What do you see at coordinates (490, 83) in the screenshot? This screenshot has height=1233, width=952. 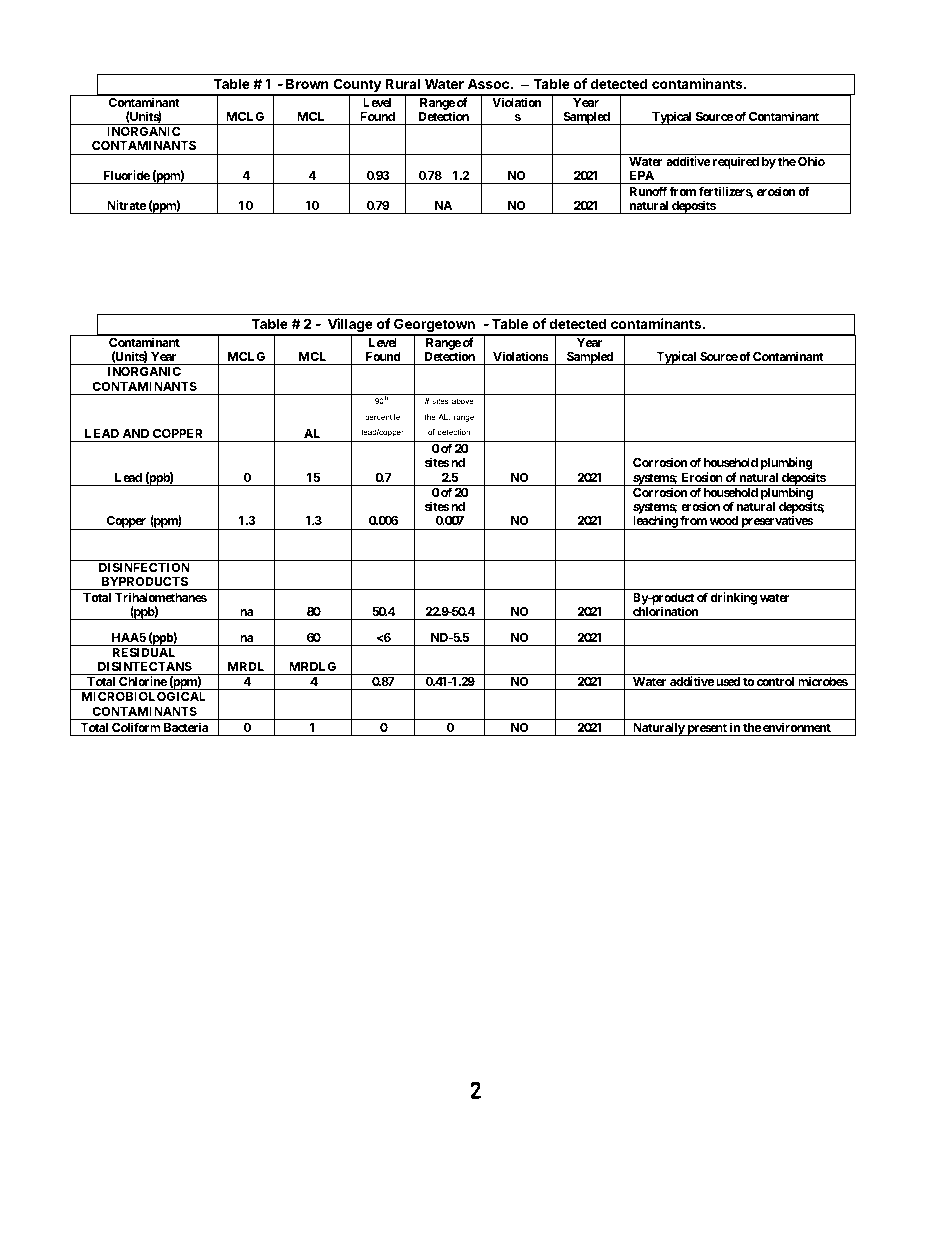 I see `Assoc` at bounding box center [490, 83].
